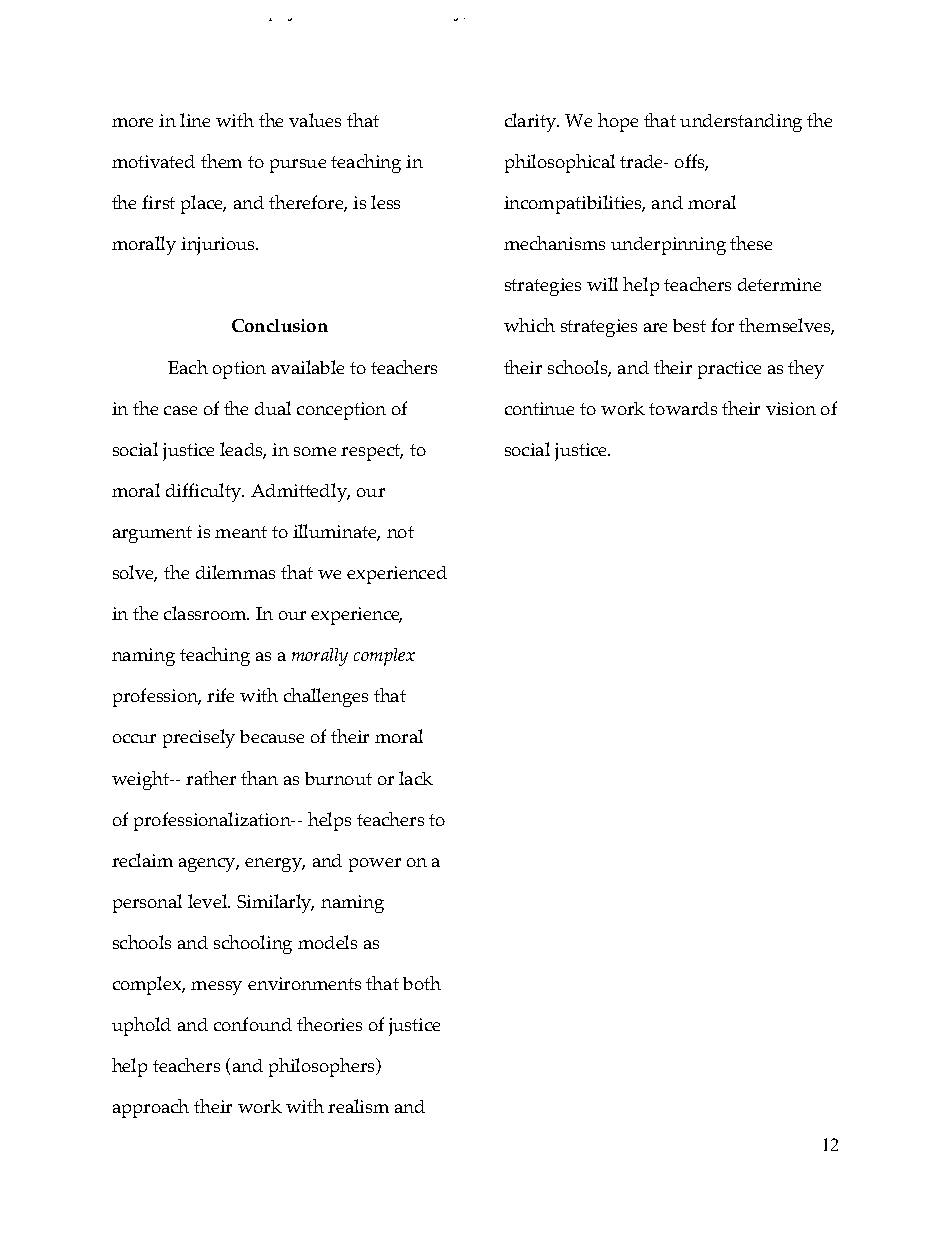 Image resolution: width=952 pixels, height=1233 pixels. Describe the element at coordinates (532, 122) in the page. I see `clarity` at that location.
